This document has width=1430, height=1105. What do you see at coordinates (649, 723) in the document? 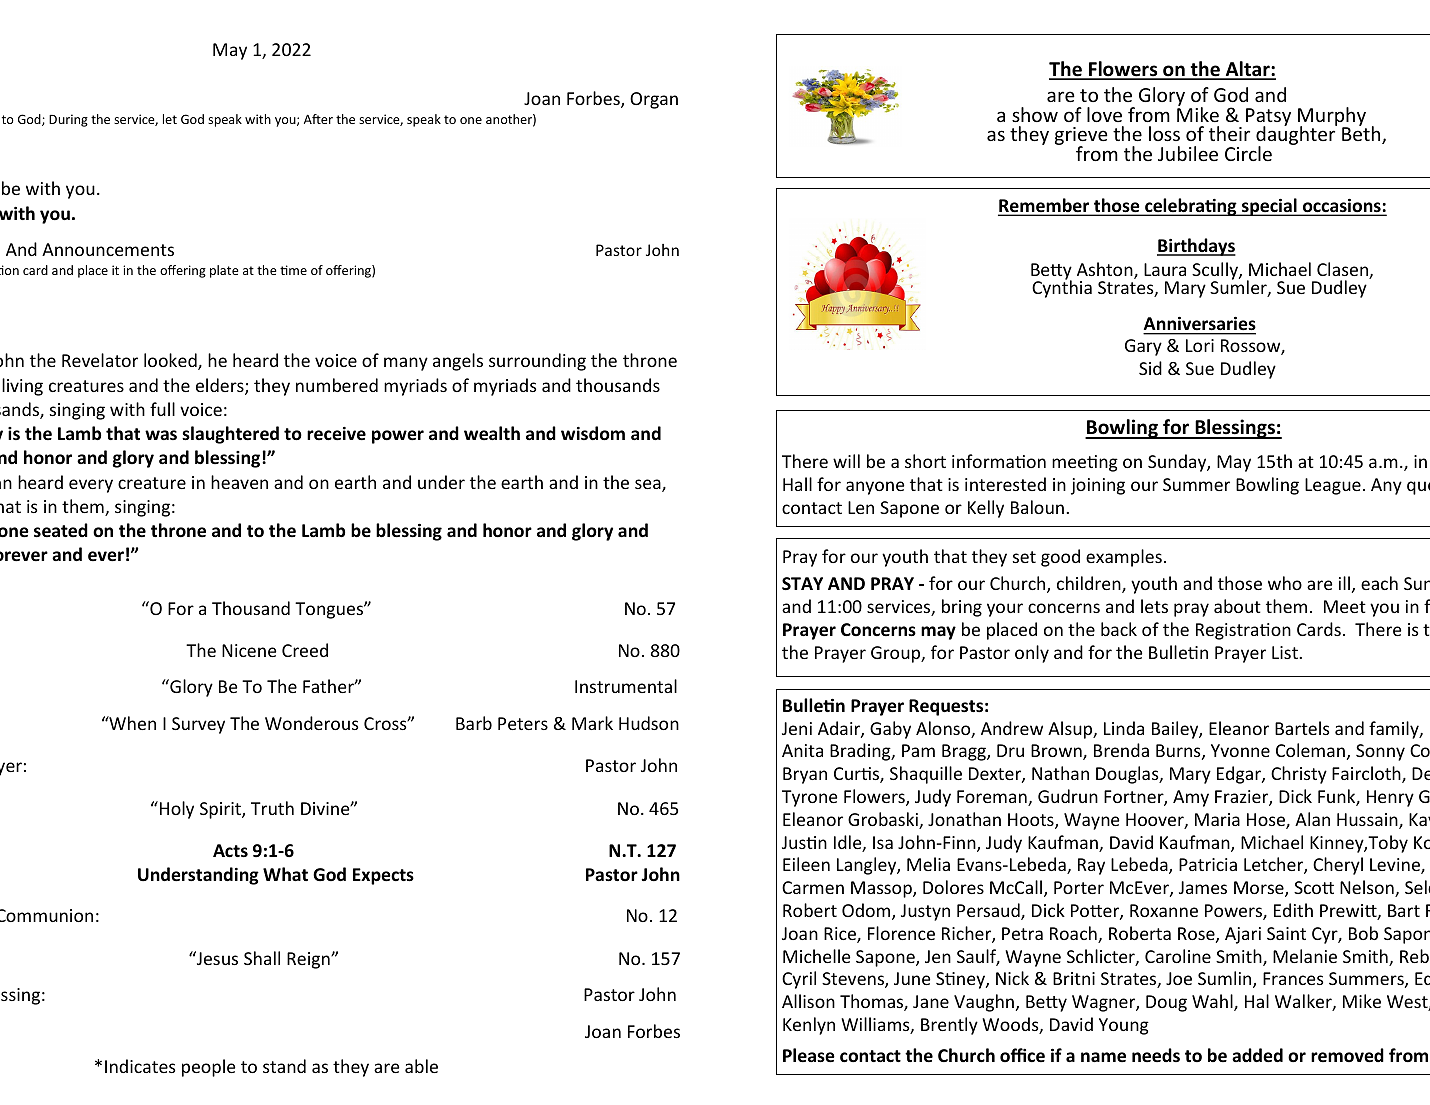
I see `Hudson` at bounding box center [649, 723].
